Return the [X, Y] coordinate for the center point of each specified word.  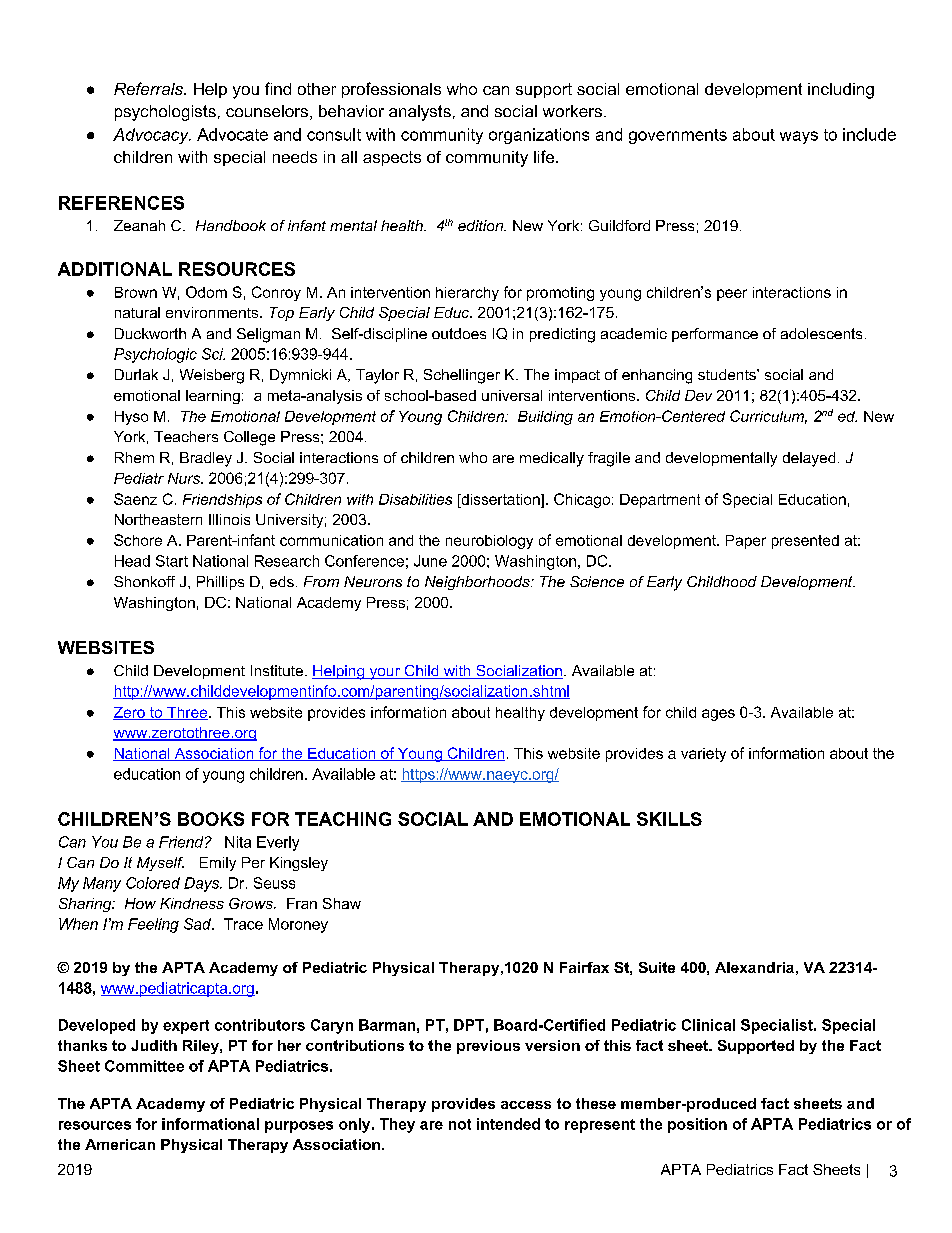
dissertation [500, 499]
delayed [809, 459]
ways [799, 137]
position [697, 1125]
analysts [420, 113]
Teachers [186, 436]
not [460, 1124]
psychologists [165, 113]
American [120, 1144]
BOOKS [211, 819]
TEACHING [343, 819]
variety [703, 755]
